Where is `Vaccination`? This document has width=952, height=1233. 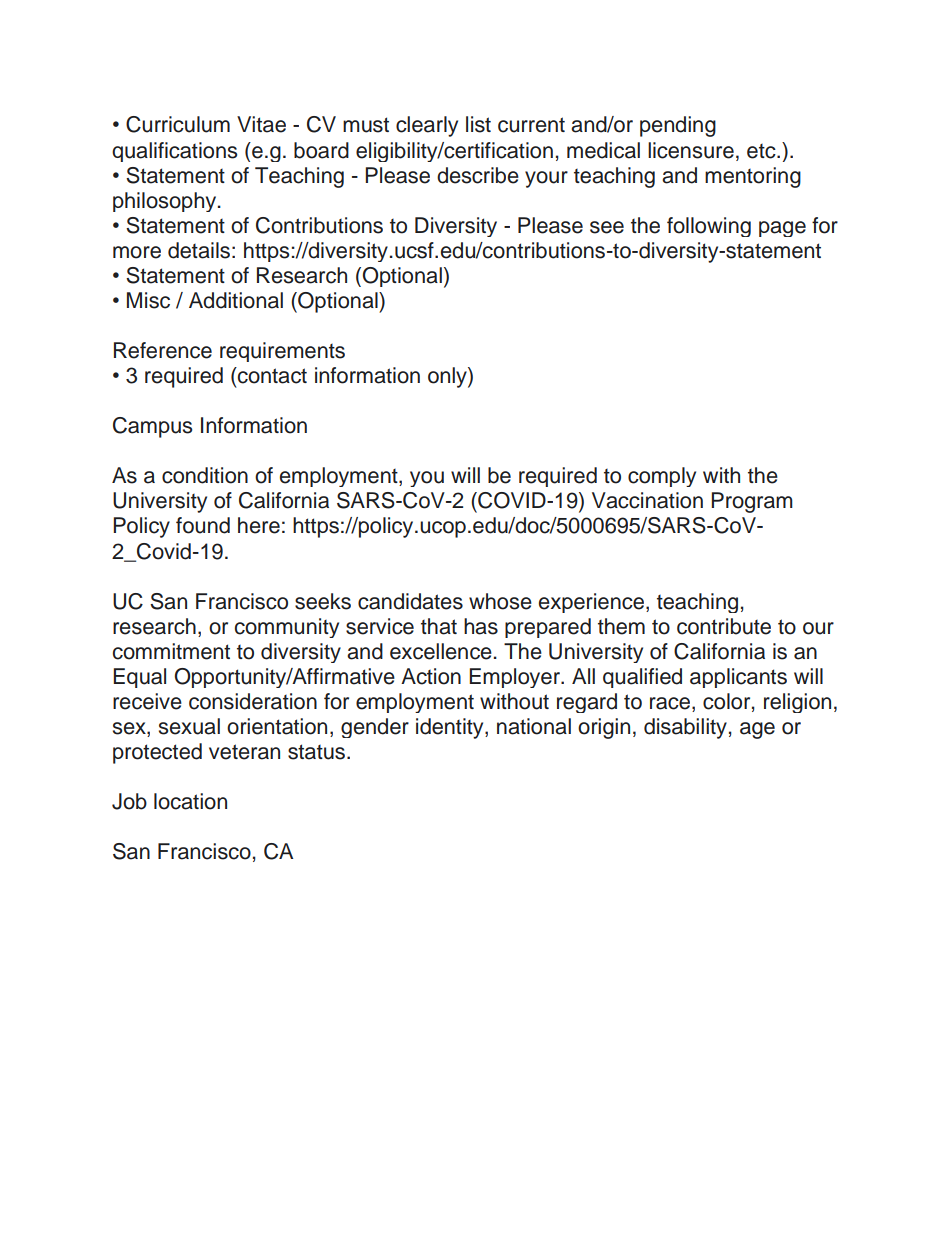 Vaccination is located at coordinates (647, 500).
